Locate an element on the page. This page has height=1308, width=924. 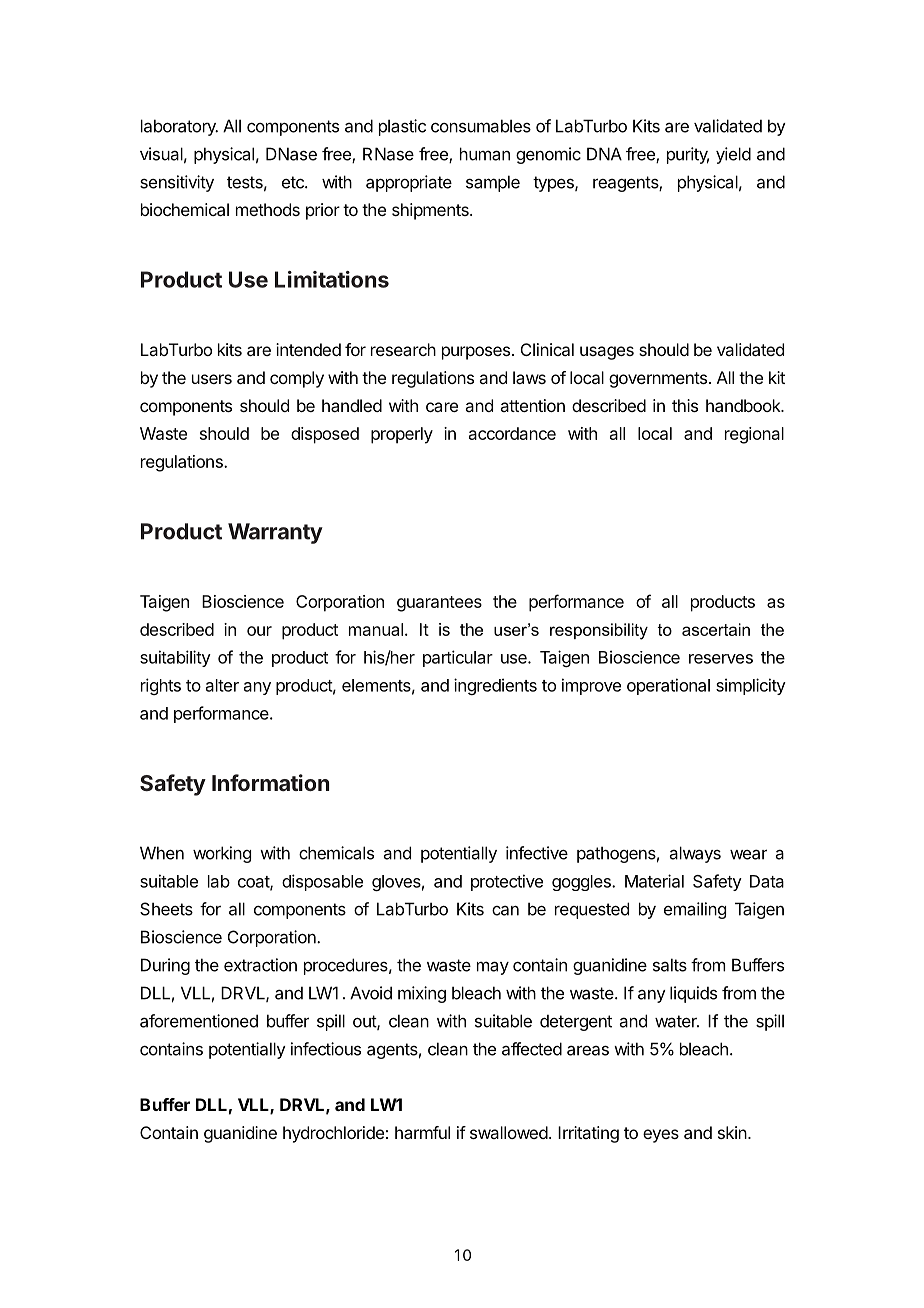
our is located at coordinates (259, 631).
